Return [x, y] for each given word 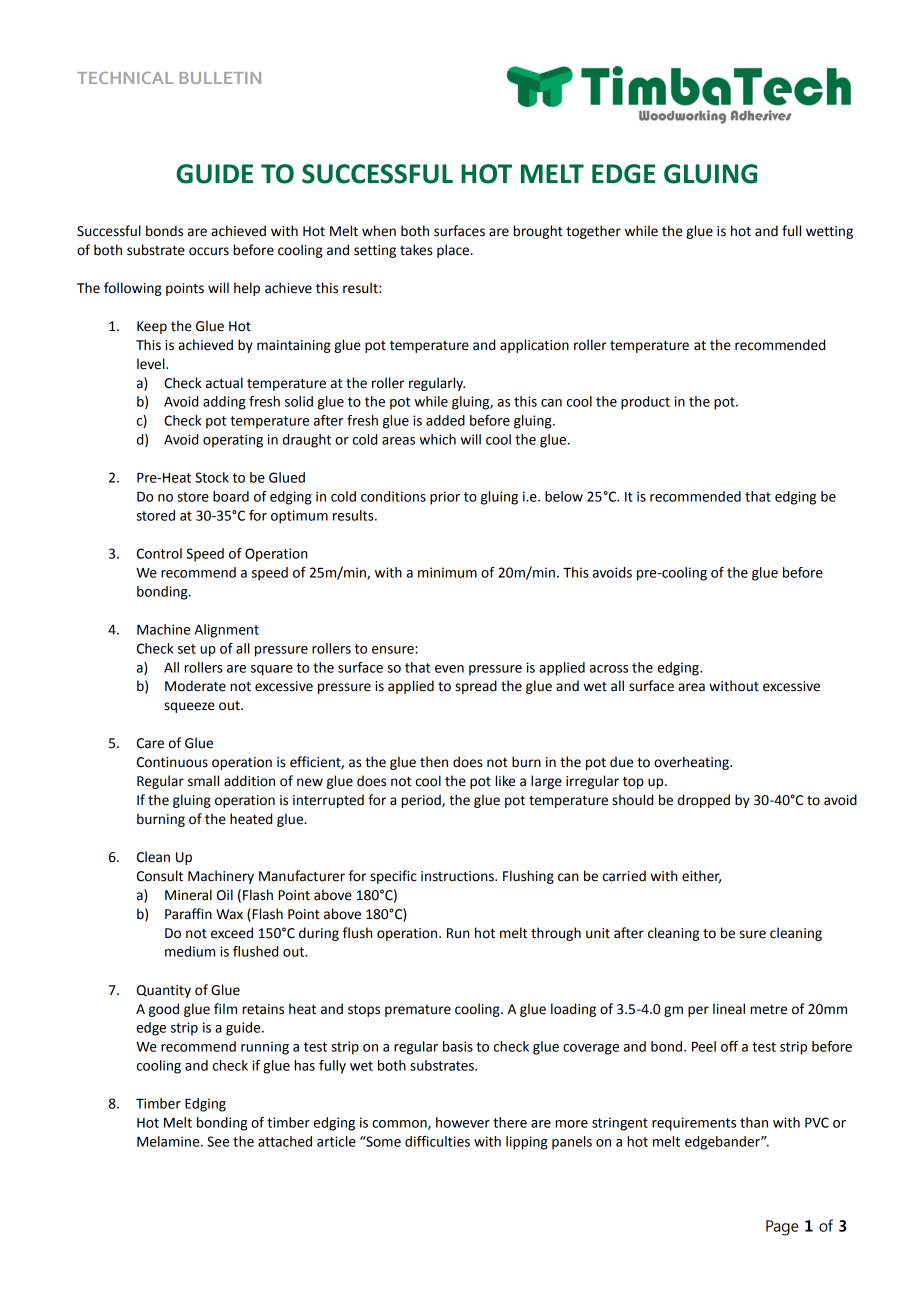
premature [418, 1011]
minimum [447, 572]
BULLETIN [220, 78]
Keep [152, 327]
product [645, 403]
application [534, 346]
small [203, 781]
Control [159, 553]
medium [190, 951]
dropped [704, 801]
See [218, 1141]
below [564, 496]
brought [538, 232]
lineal [729, 1009]
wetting [829, 232]
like [505, 781]
